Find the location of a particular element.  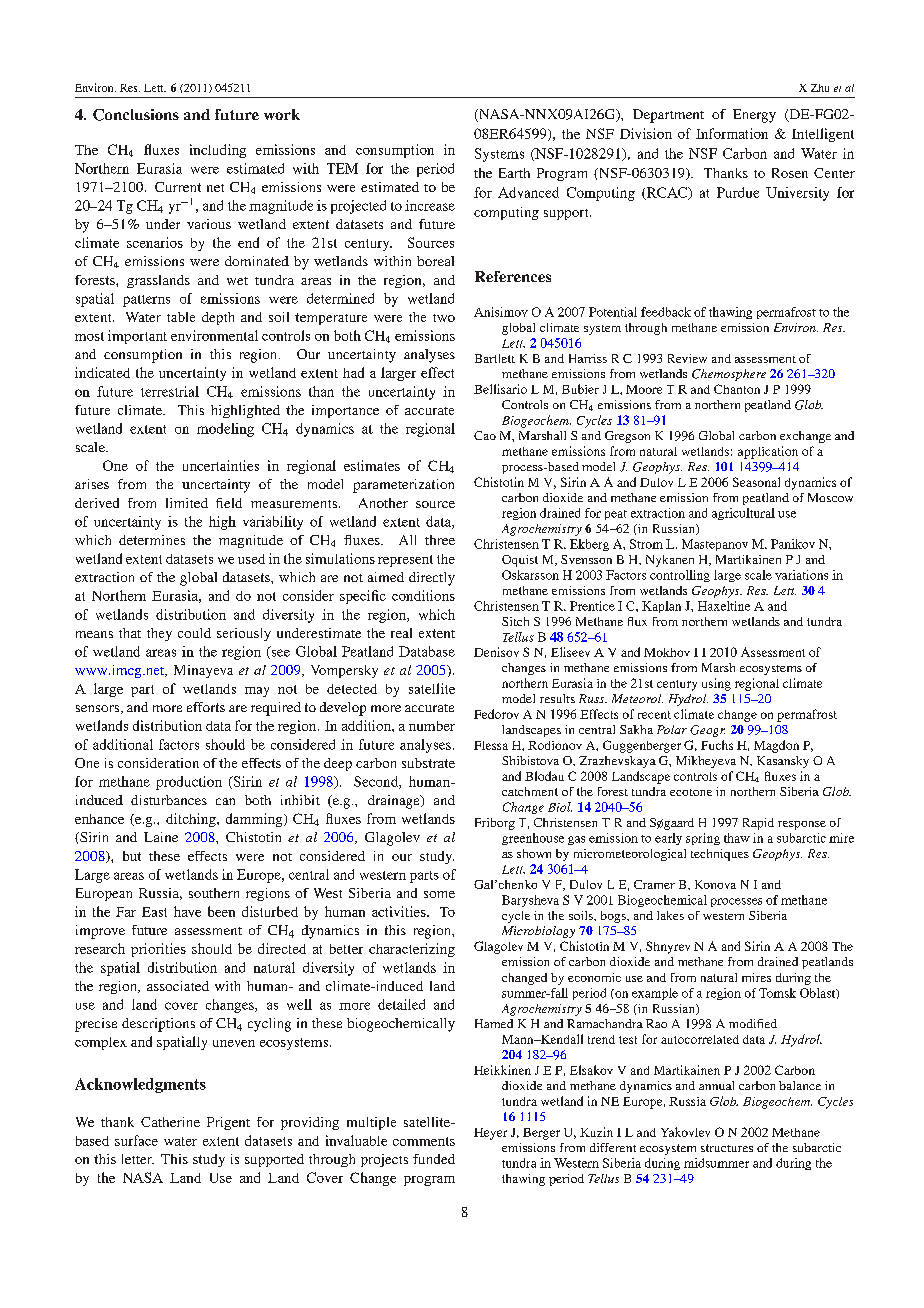

application is located at coordinates (768, 452).
